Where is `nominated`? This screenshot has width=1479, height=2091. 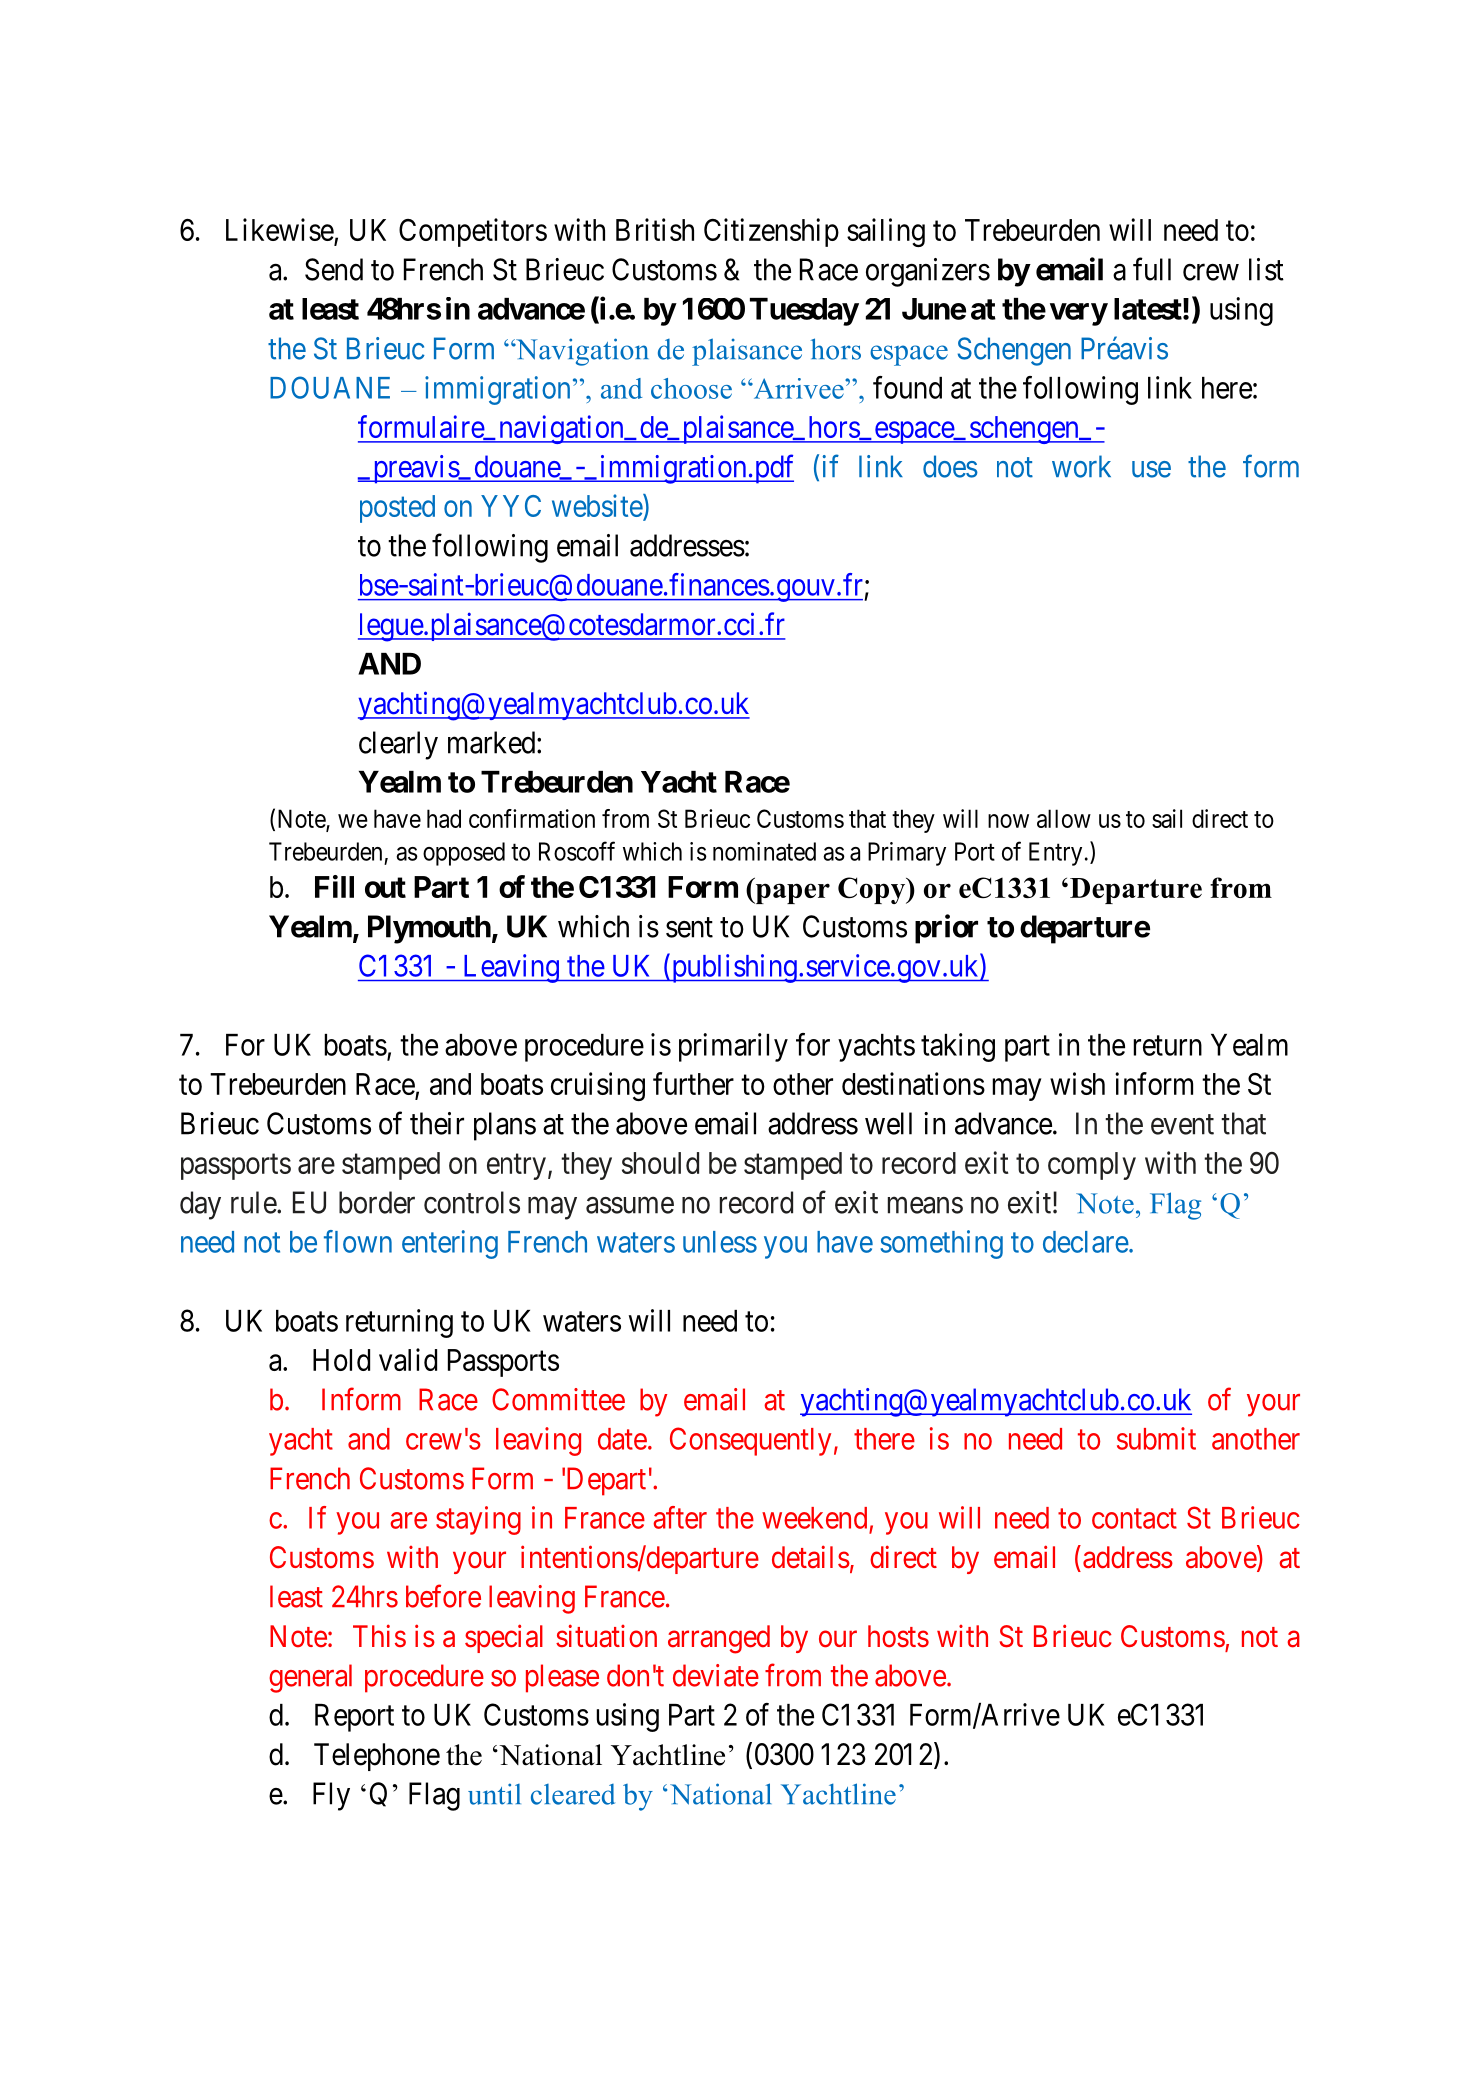
nominated is located at coordinates (764, 851).
